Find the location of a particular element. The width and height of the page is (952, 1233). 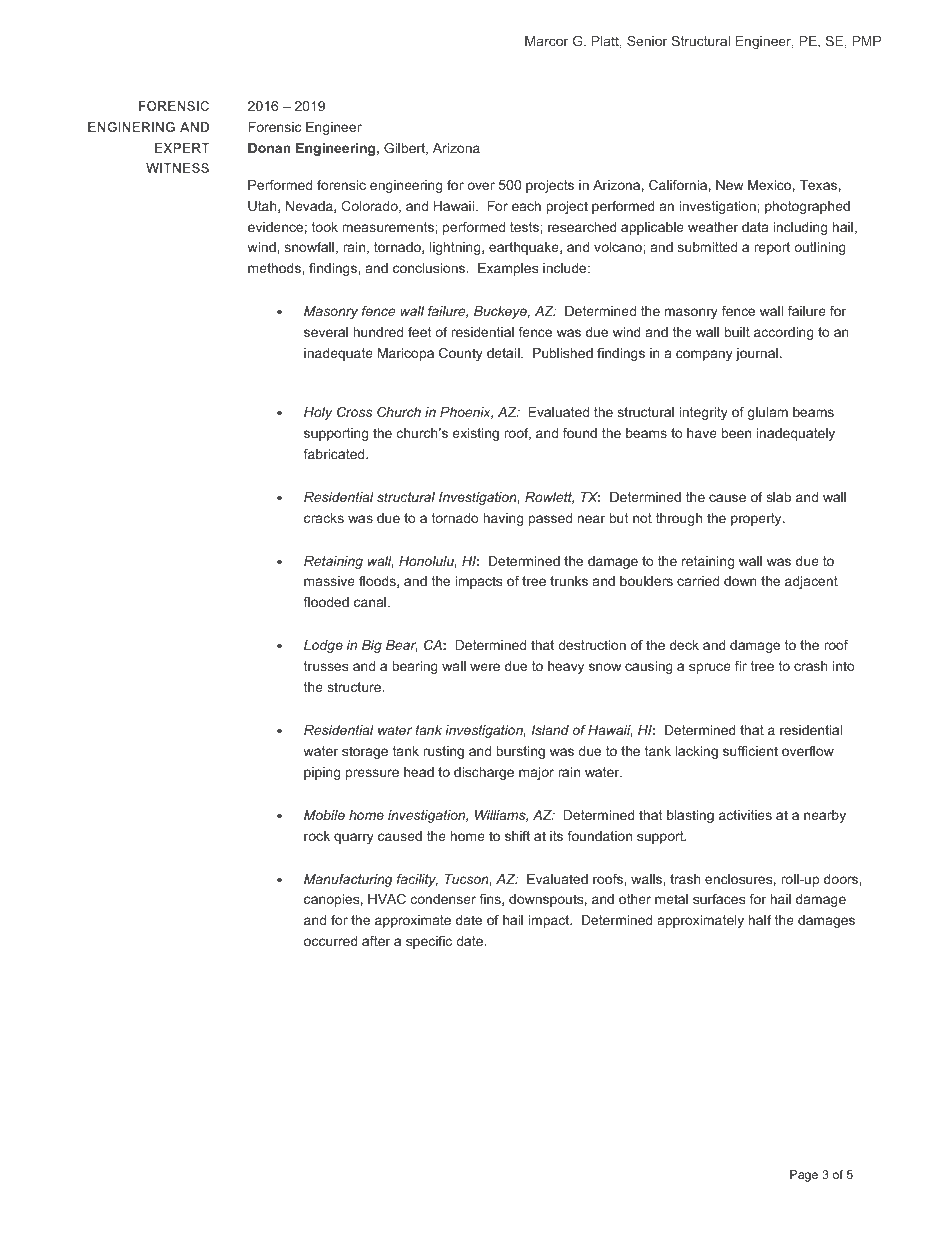

specific is located at coordinates (429, 942).
